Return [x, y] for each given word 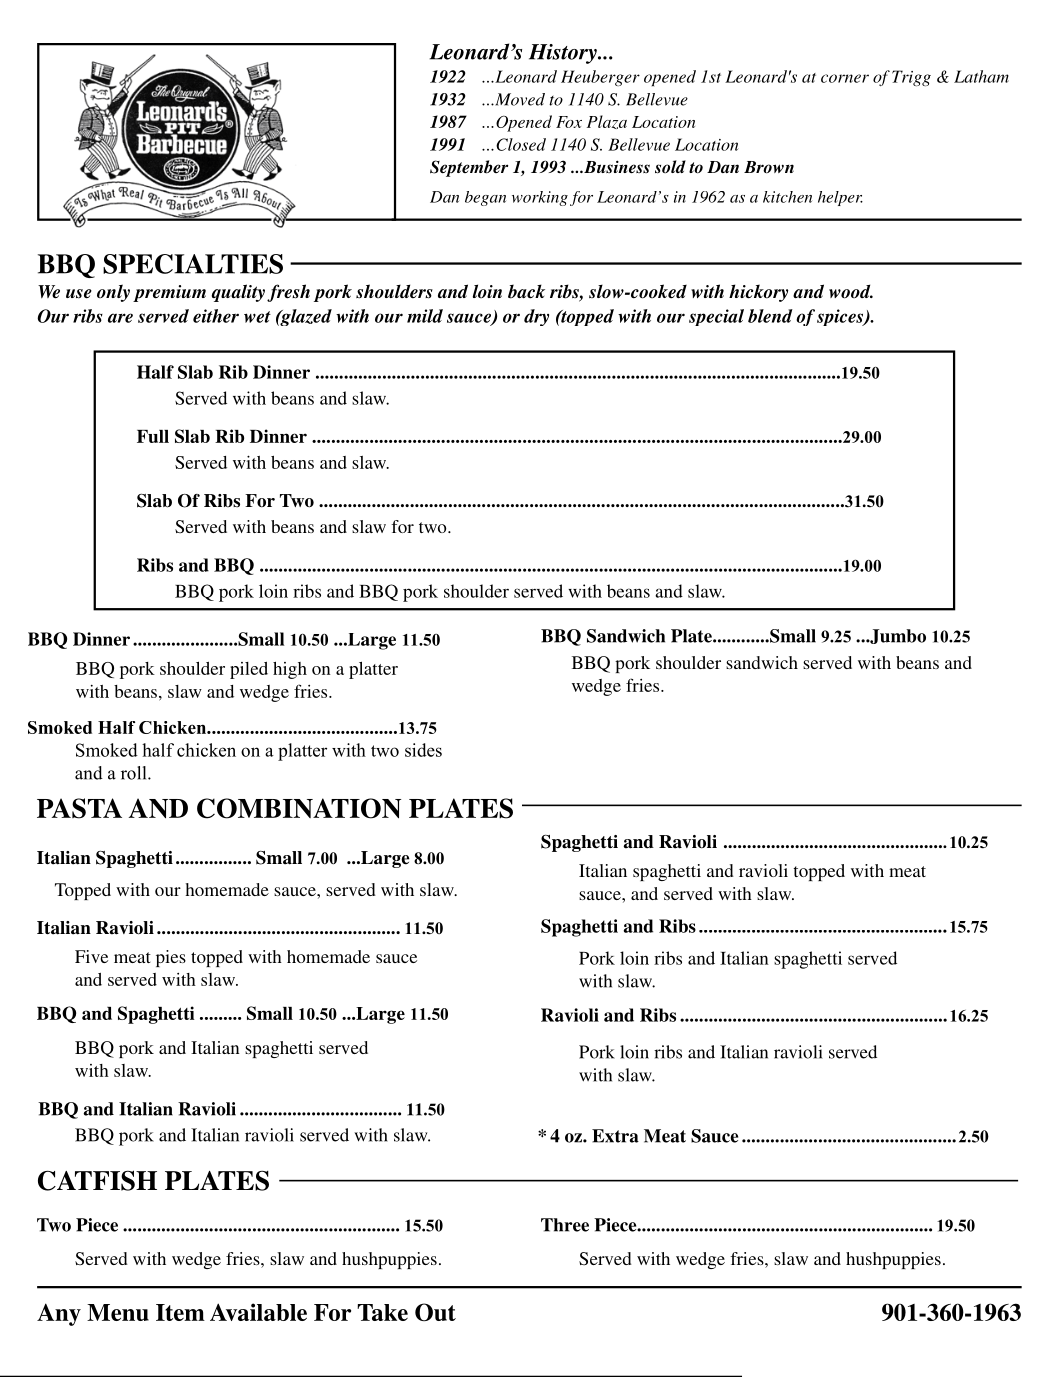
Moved [519, 99]
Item [180, 1312]
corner [845, 78]
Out [435, 1312]
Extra [615, 1136]
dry [536, 317]
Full [153, 436]
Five [91, 956]
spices [841, 317]
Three [565, 1225]
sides [423, 750]
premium [169, 293]
